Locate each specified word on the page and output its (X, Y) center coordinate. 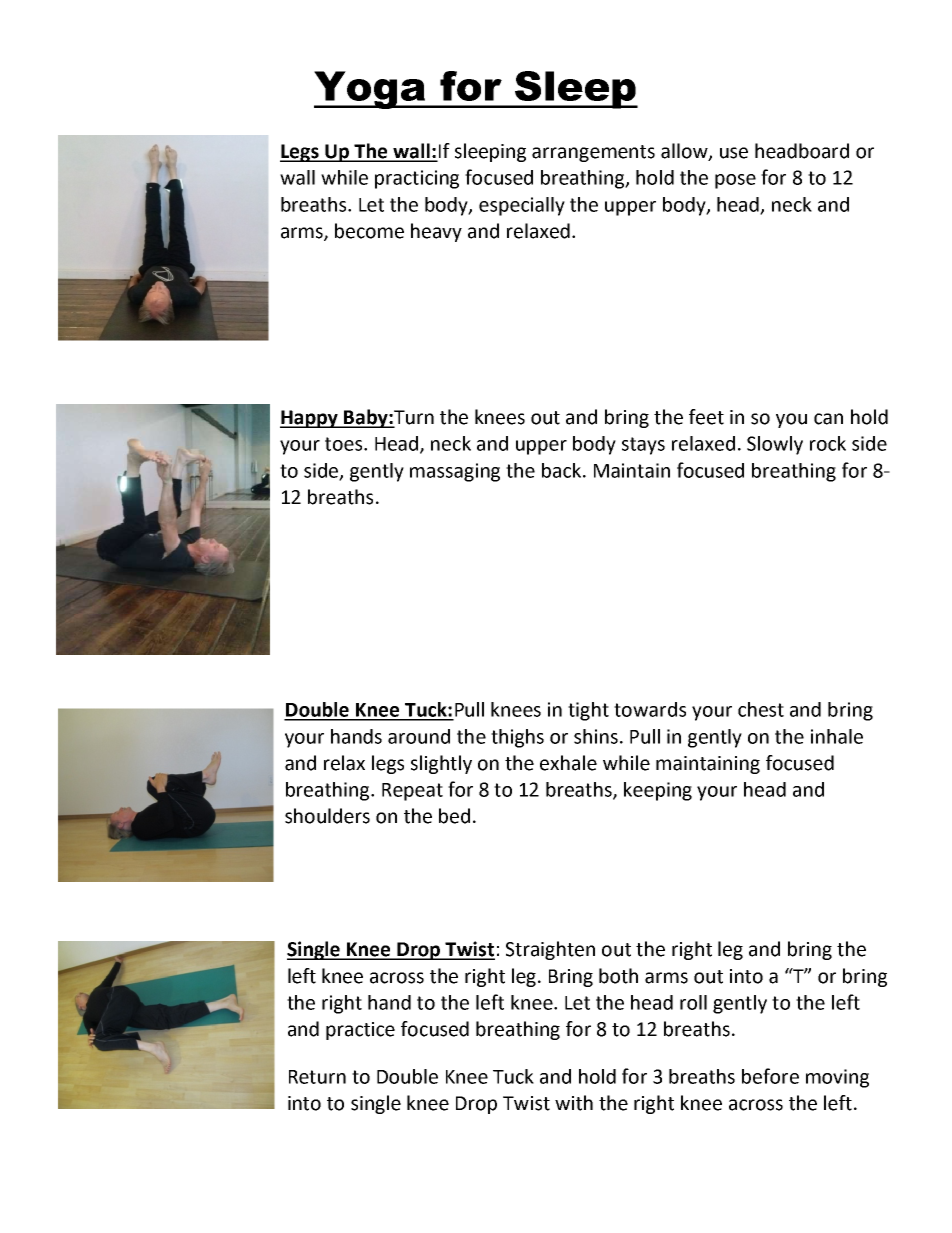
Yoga (371, 90)
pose (735, 181)
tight (588, 711)
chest (761, 709)
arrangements (593, 153)
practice (360, 1031)
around (419, 736)
